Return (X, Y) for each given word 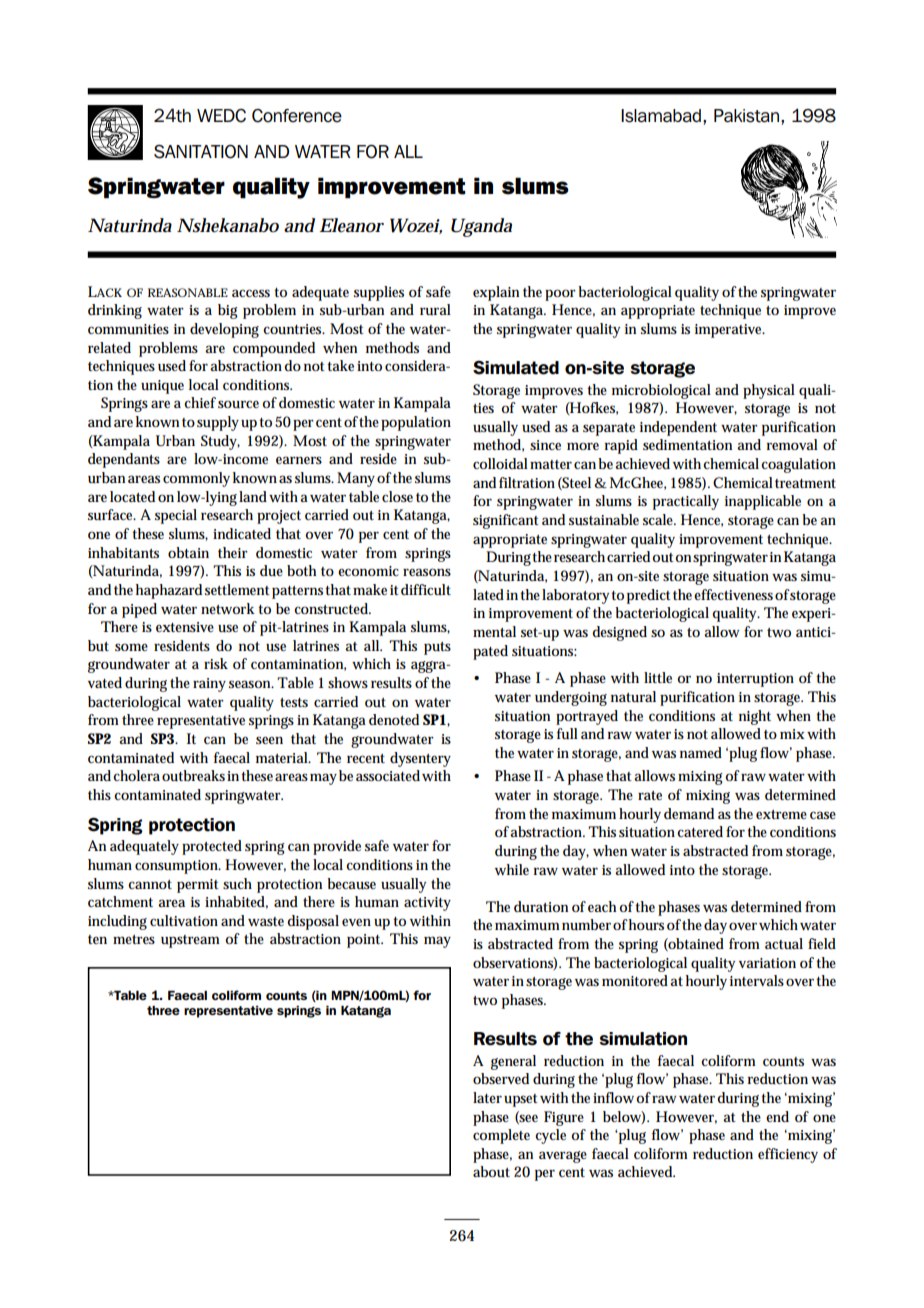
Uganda (481, 227)
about (491, 1172)
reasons (427, 572)
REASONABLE (188, 292)
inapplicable (763, 502)
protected (212, 847)
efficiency (788, 1155)
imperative (730, 331)
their (233, 552)
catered (700, 831)
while (512, 869)
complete (501, 1136)
